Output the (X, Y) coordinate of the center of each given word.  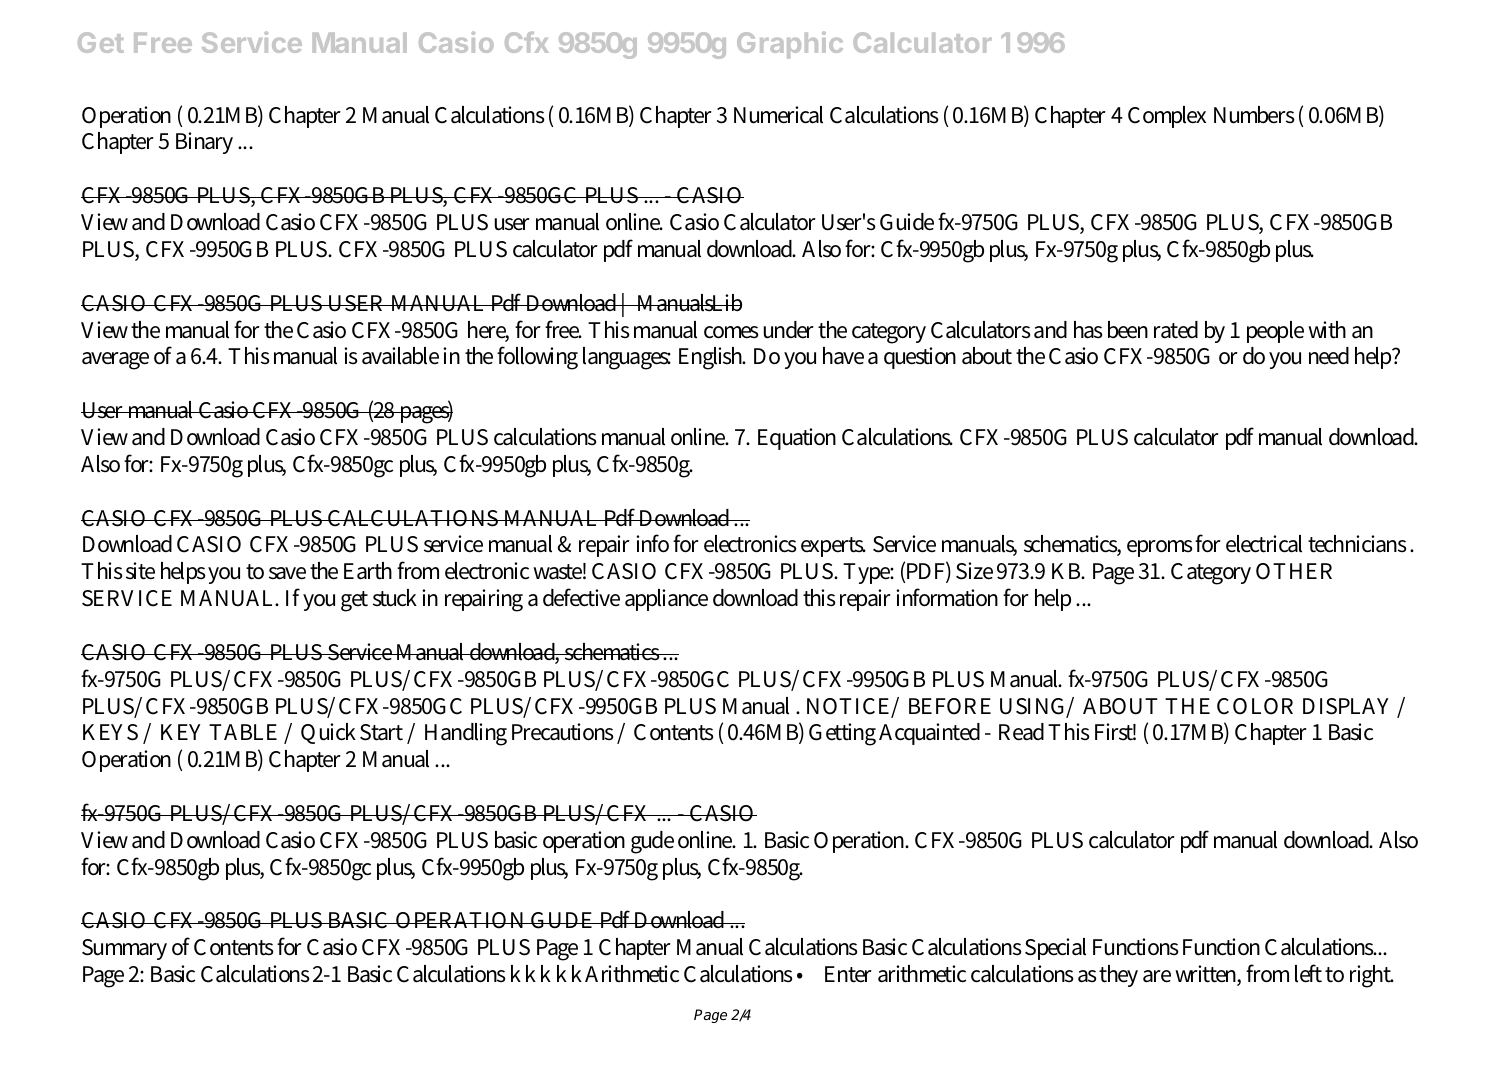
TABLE (243, 732)
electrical (1264, 544)
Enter (848, 974)
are (1157, 976)
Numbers (1254, 115)
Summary (124, 949)
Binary (204, 143)
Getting (842, 734)
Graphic (790, 44)
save (287, 573)
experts (833, 547)
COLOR (1255, 706)
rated (1176, 330)
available (400, 356)
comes (731, 332)
